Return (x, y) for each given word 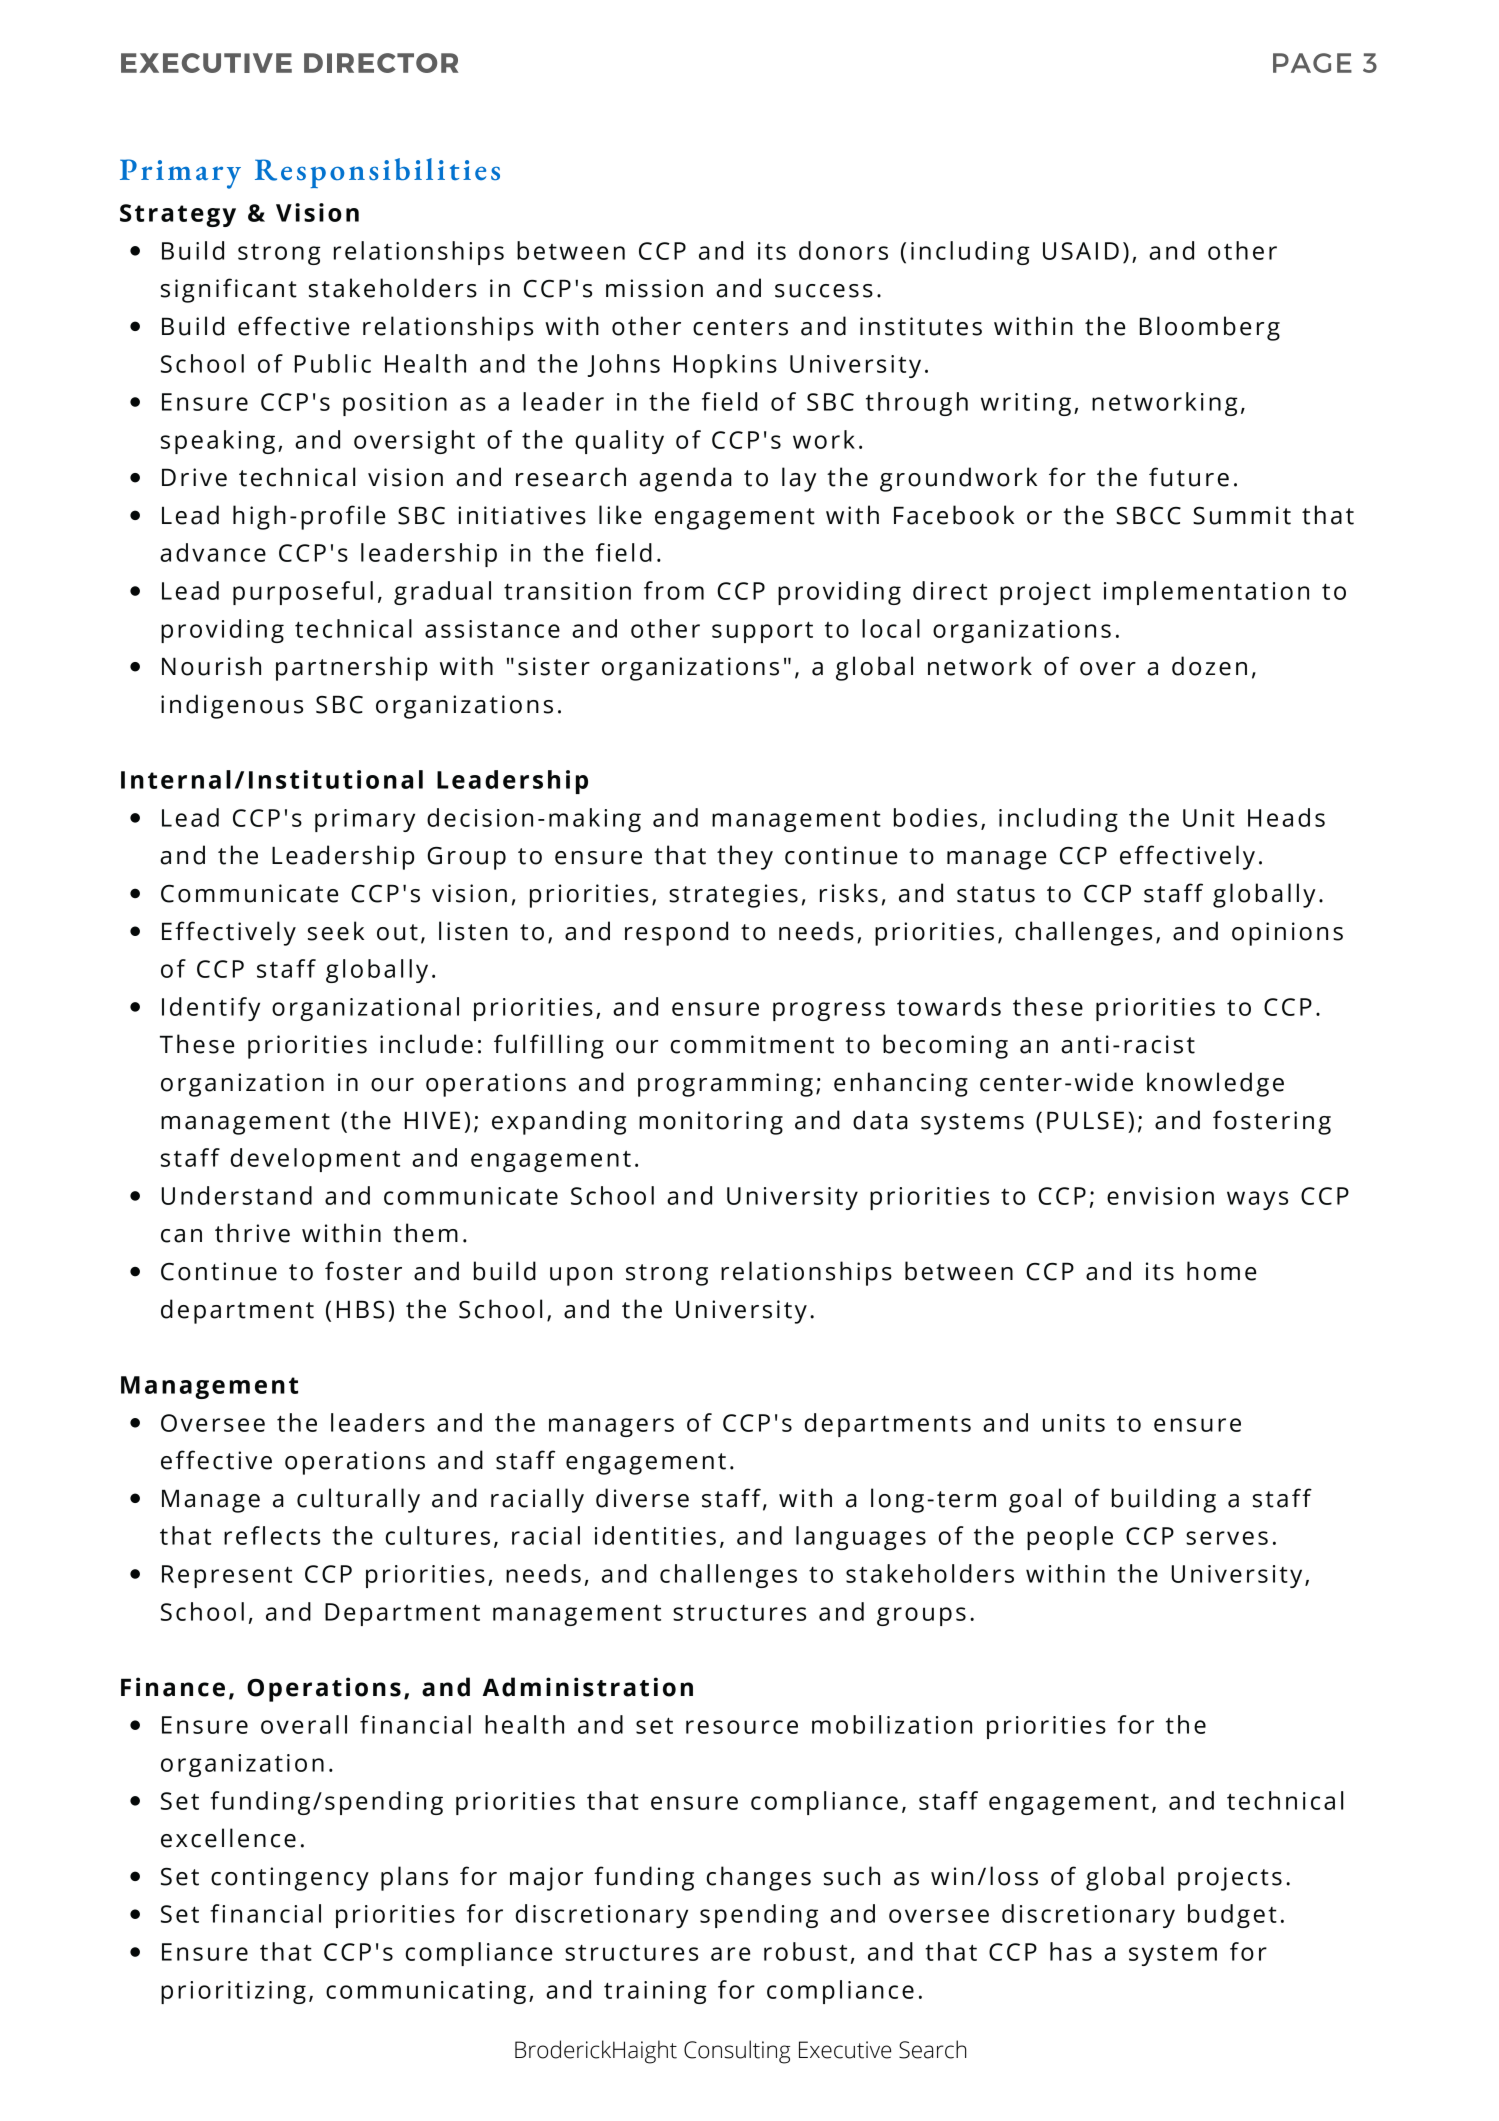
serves (1227, 1538)
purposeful (303, 593)
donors (843, 250)
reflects (272, 1535)
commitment (752, 1044)
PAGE (1312, 63)
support (762, 632)
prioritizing (233, 1992)
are (730, 1954)
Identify (211, 1009)
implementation (1206, 593)
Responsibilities (377, 173)
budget (1232, 1916)
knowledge (1215, 1084)
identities (655, 1535)
